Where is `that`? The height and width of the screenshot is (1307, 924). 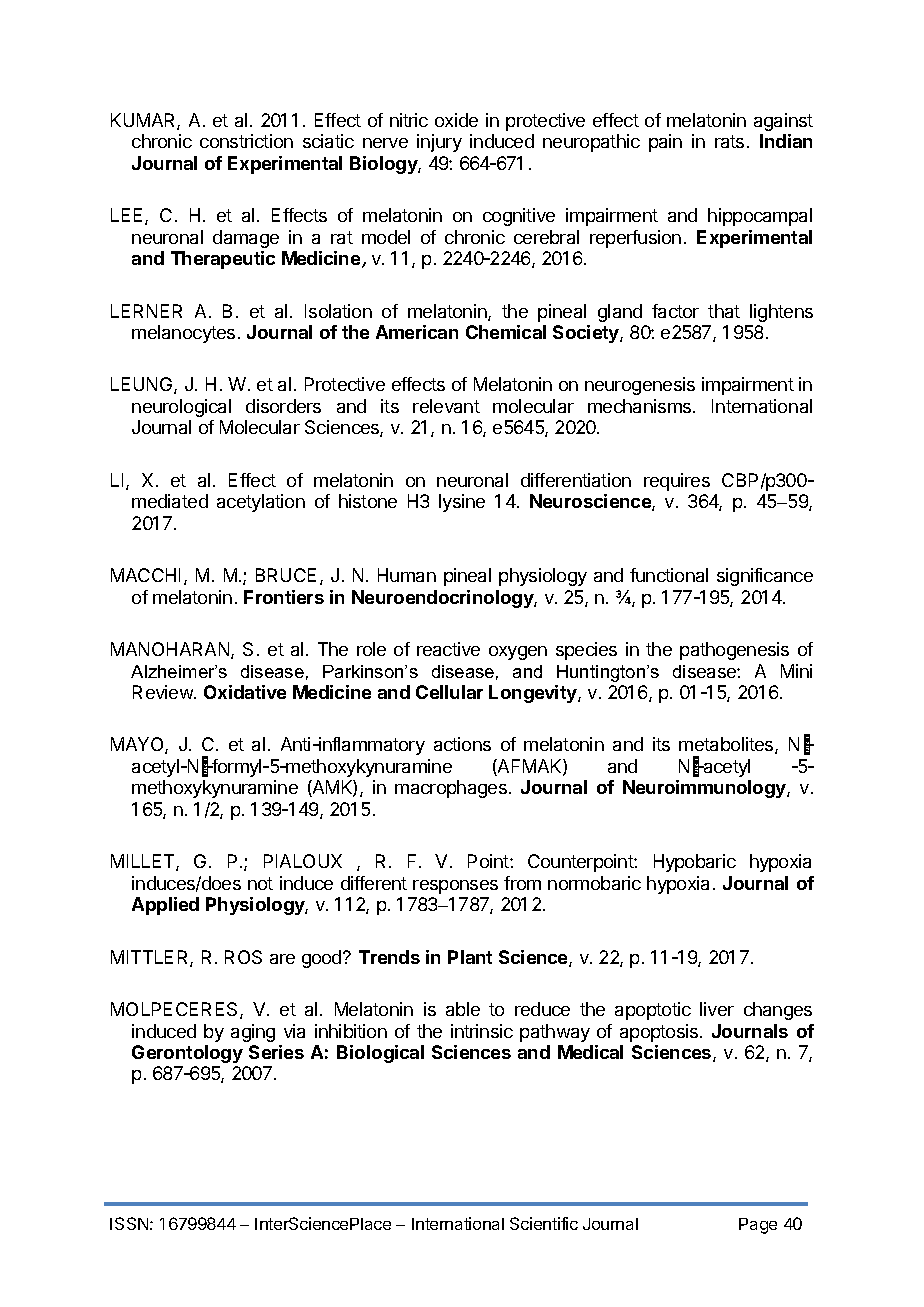 that is located at coordinates (724, 311).
